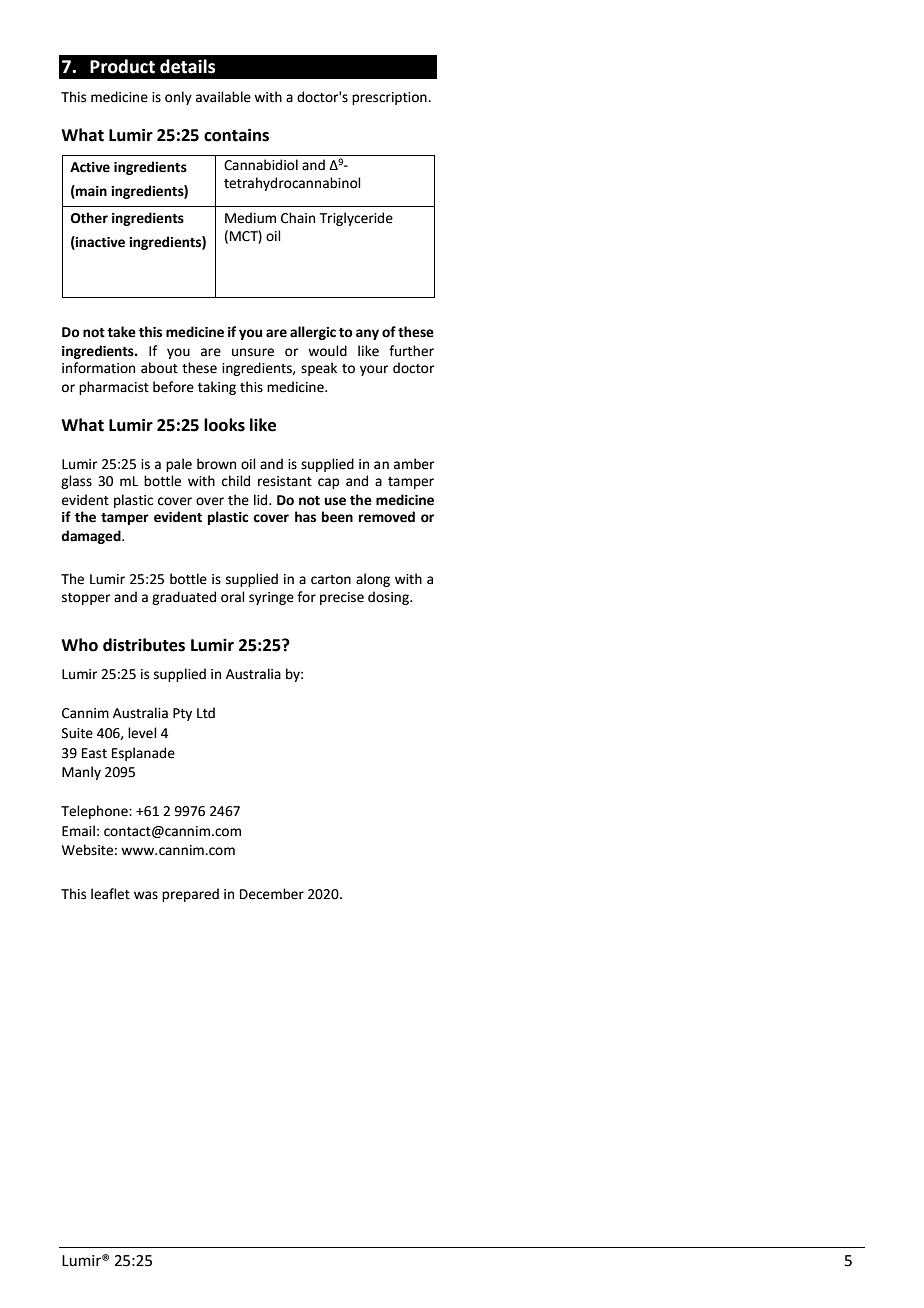 The image size is (924, 1308). Describe the element at coordinates (253, 352) in the image. I see `unsure` at that location.
